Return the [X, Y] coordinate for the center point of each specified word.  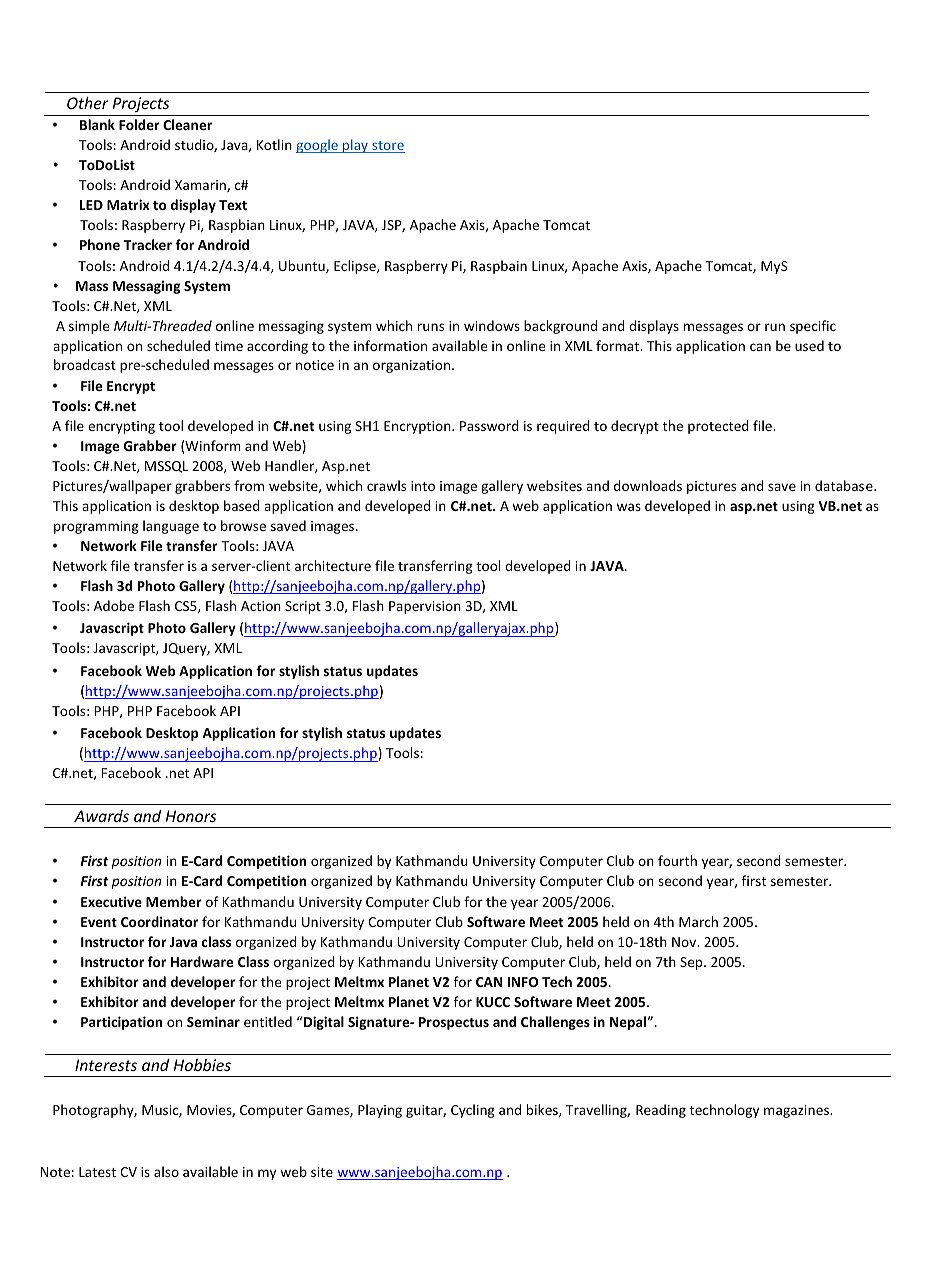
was [629, 507]
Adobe [114, 605]
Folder [139, 124]
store [387, 147]
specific [813, 327]
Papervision [425, 607]
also [166, 1171]
